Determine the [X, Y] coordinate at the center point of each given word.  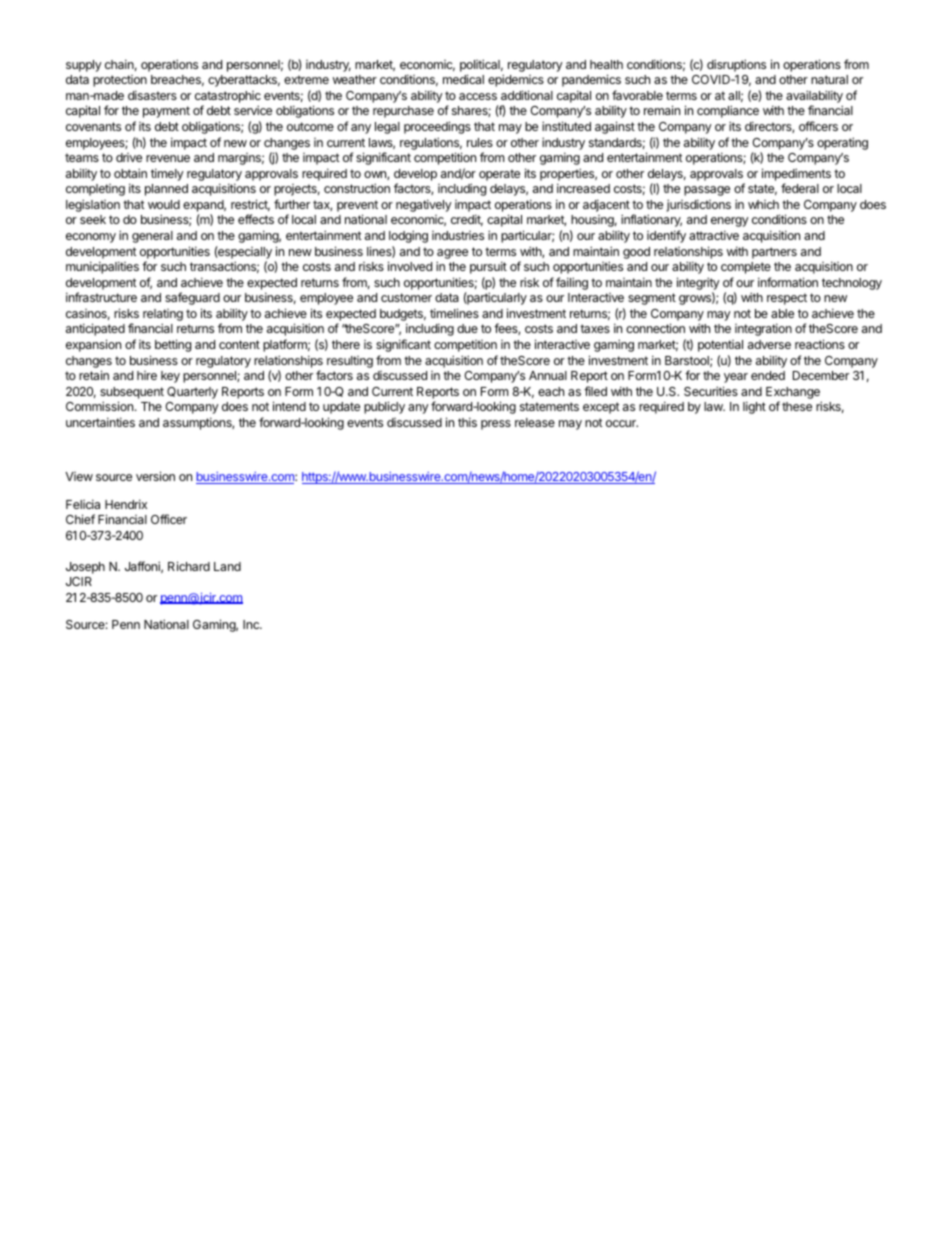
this [467, 422]
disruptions [736, 65]
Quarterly [192, 393]
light [754, 407]
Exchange [793, 393]
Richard [189, 566]
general [152, 237]
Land [227, 566]
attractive [714, 235]
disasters [152, 95]
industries [458, 235]
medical [463, 79]
